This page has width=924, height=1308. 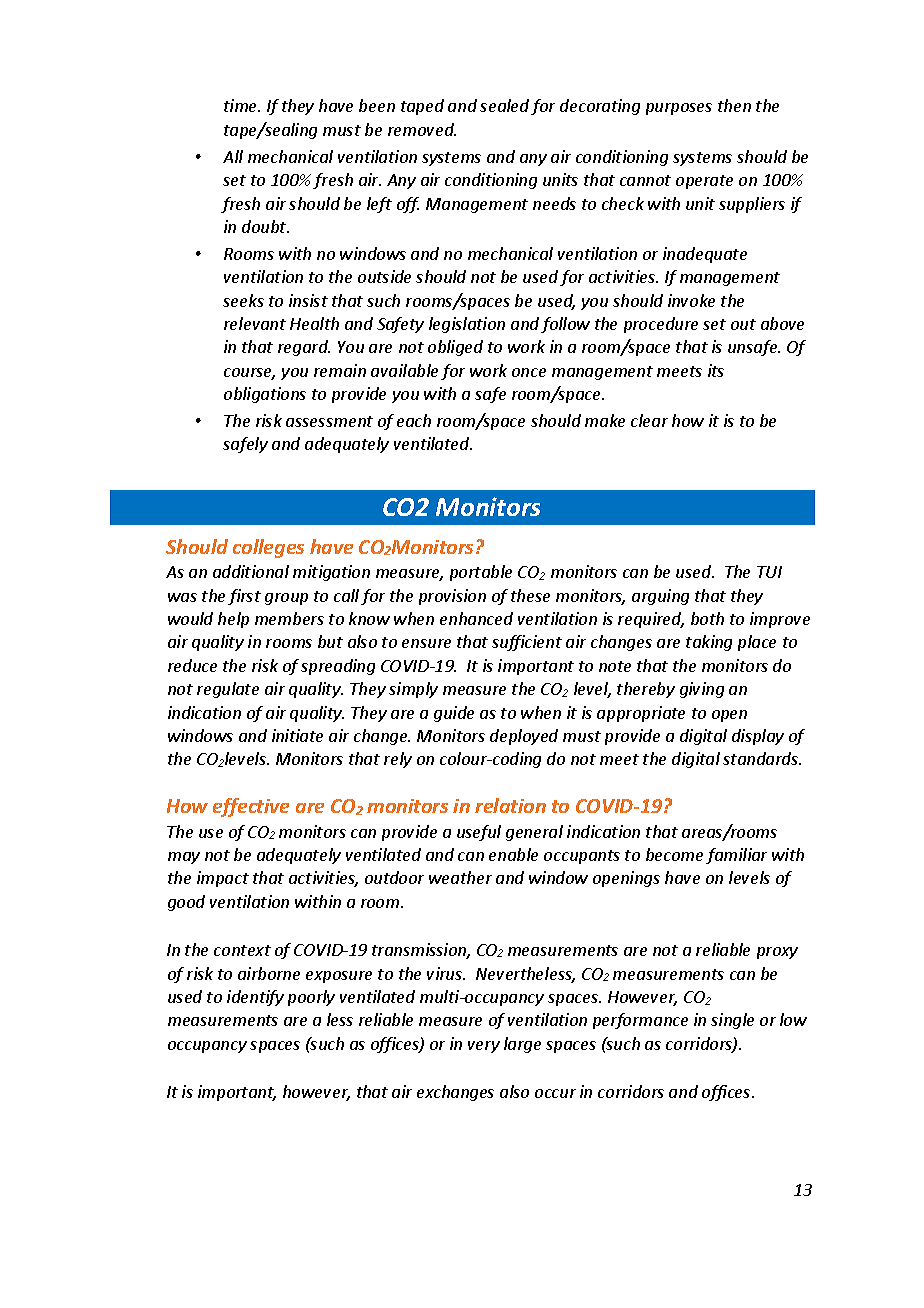 What do you see at coordinates (734, 105) in the page?
I see `then` at bounding box center [734, 105].
